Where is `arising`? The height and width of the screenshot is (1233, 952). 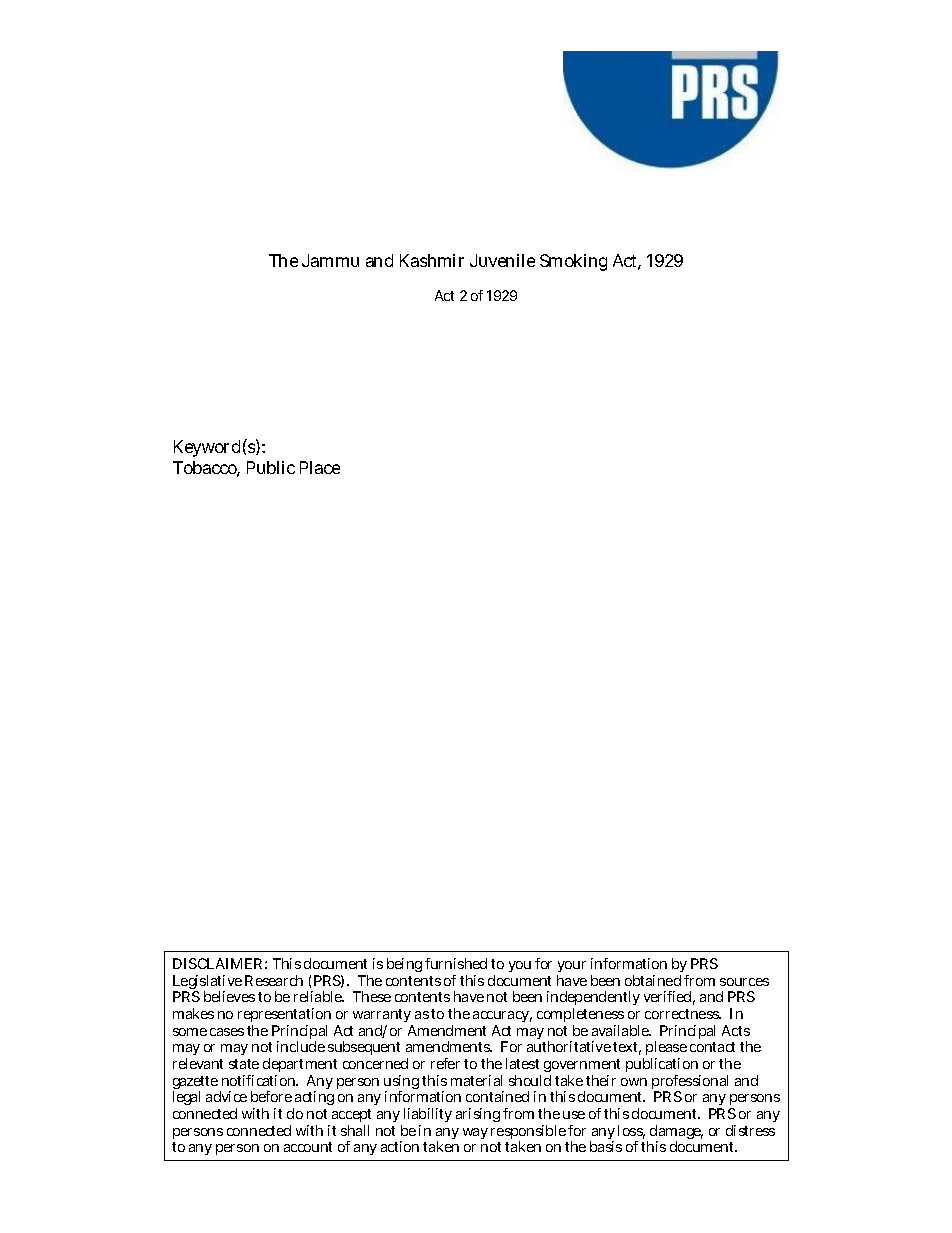 arising is located at coordinates (478, 1115).
